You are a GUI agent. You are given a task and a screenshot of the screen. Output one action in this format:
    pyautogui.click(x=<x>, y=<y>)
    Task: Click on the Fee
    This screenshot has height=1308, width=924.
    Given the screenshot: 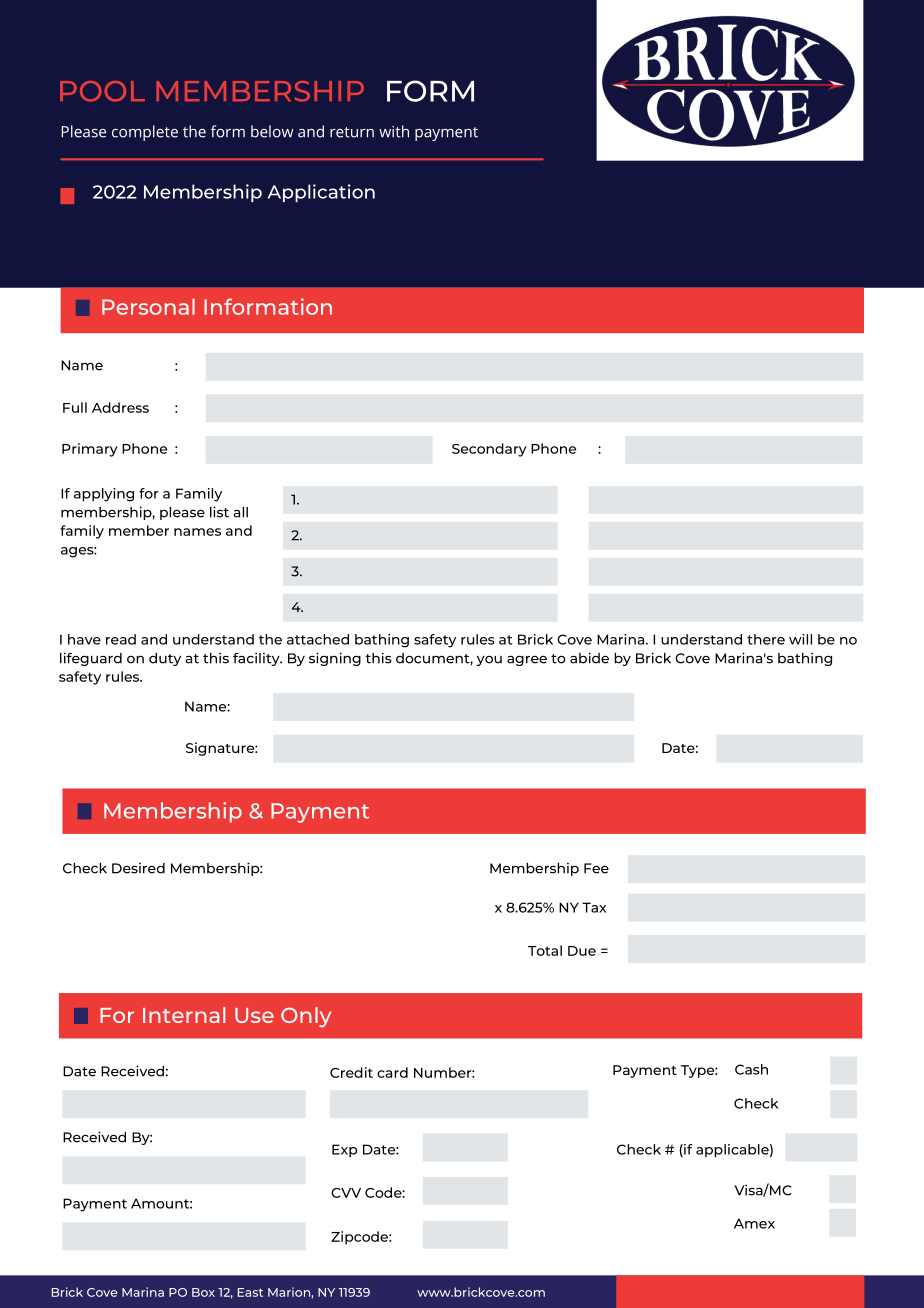 What is the action you would take?
    pyautogui.click(x=596, y=868)
